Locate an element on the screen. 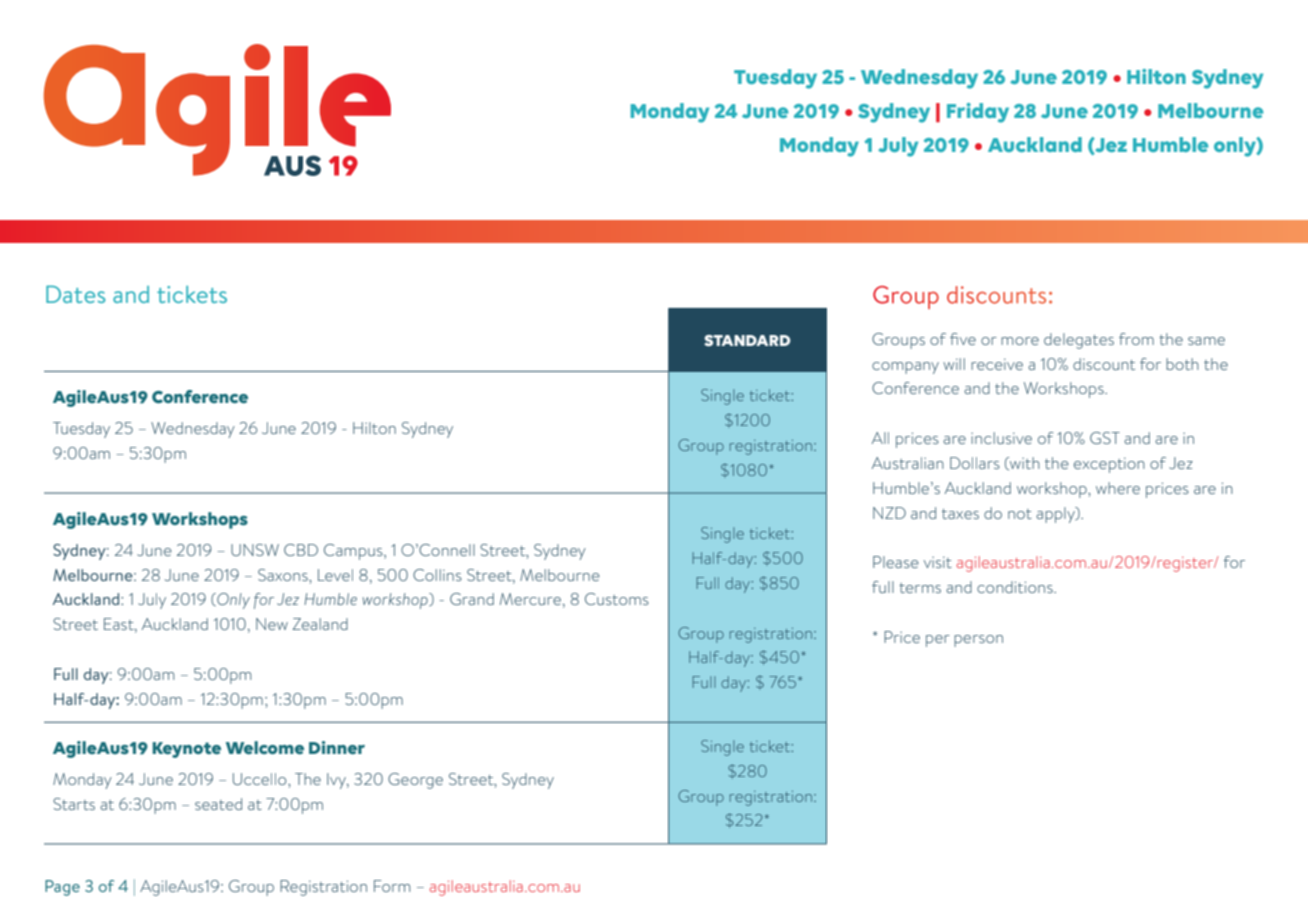 The image size is (1308, 924). Form is located at coordinates (392, 886).
